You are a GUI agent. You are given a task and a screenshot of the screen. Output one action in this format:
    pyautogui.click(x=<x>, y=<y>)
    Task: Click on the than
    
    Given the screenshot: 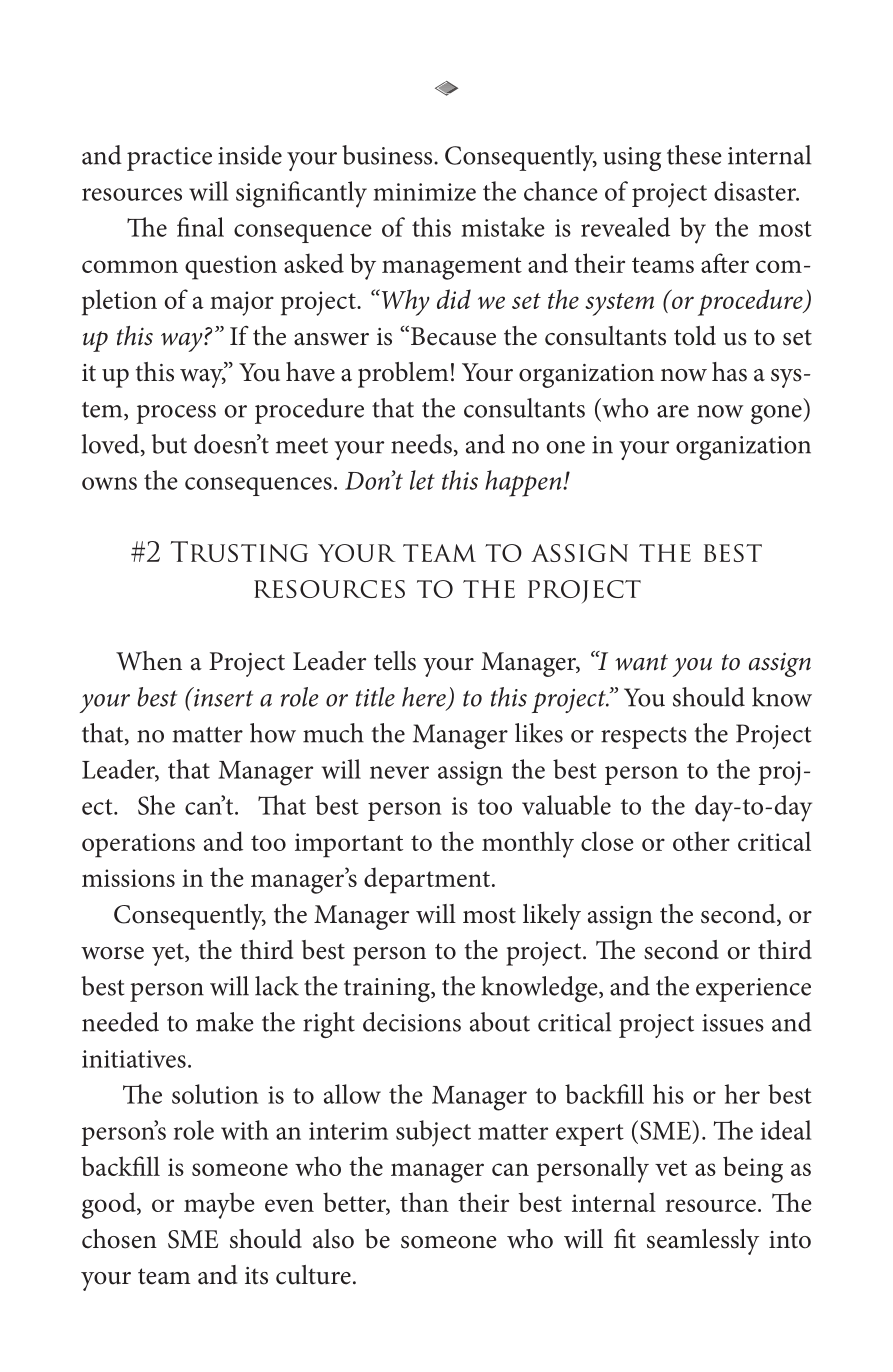 What is the action you would take?
    pyautogui.click(x=424, y=1202)
